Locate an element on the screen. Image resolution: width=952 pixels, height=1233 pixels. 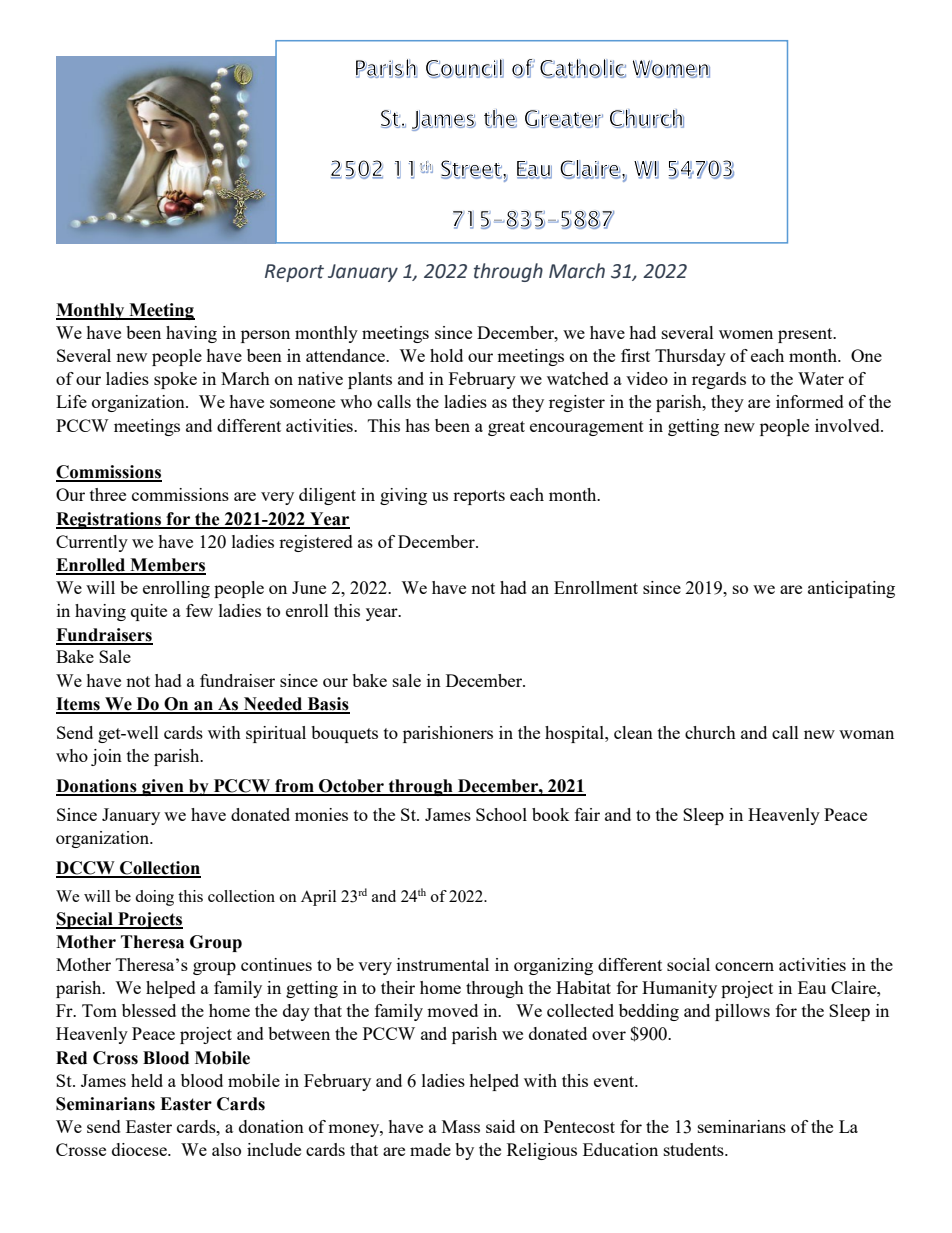
anticipating is located at coordinates (851, 589).
